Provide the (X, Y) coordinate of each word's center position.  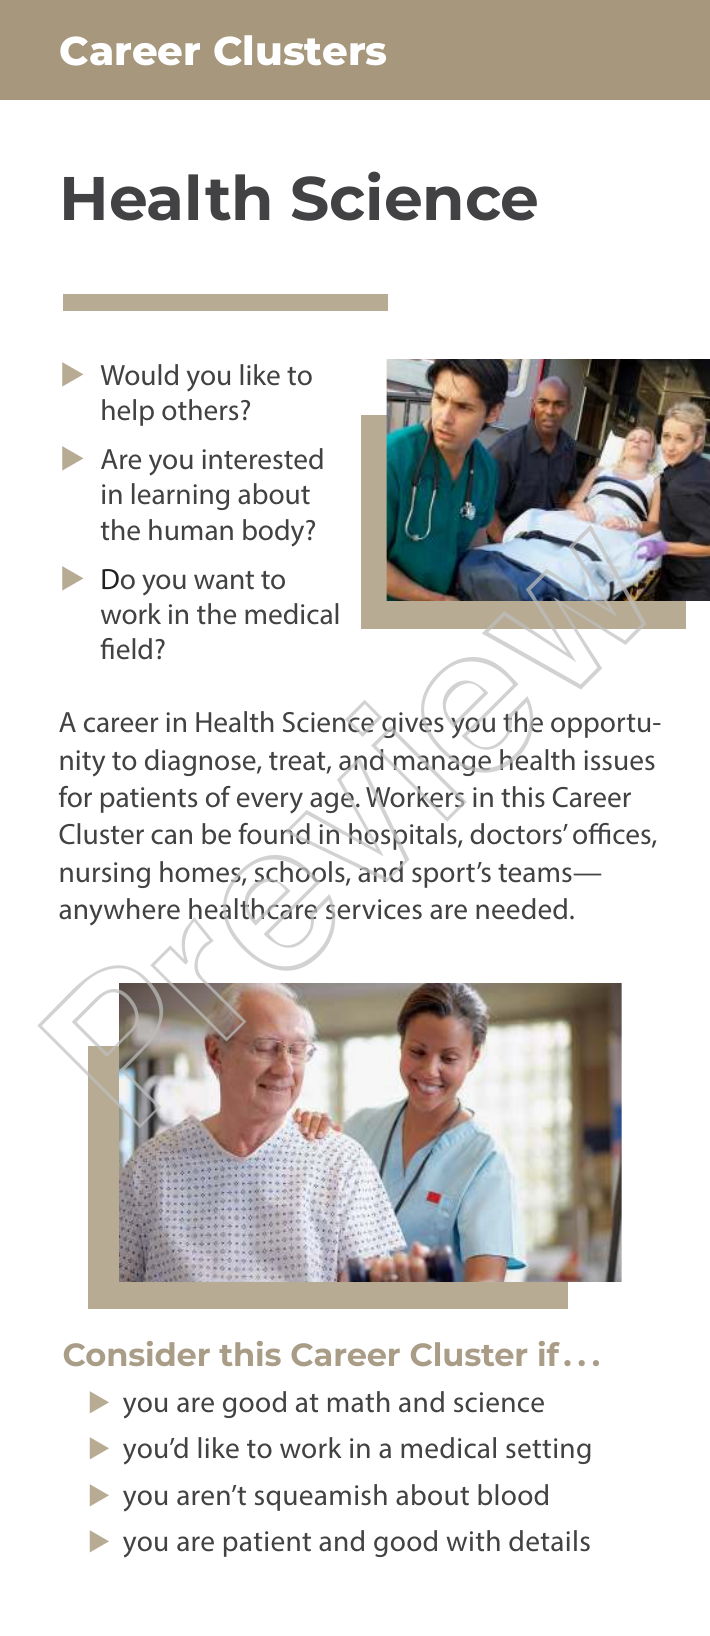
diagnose (201, 762)
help (128, 412)
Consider (137, 1353)
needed (521, 909)
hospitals (404, 836)
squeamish (321, 1497)
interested (262, 459)
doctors (517, 834)
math (359, 1402)
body (275, 533)
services (374, 909)
